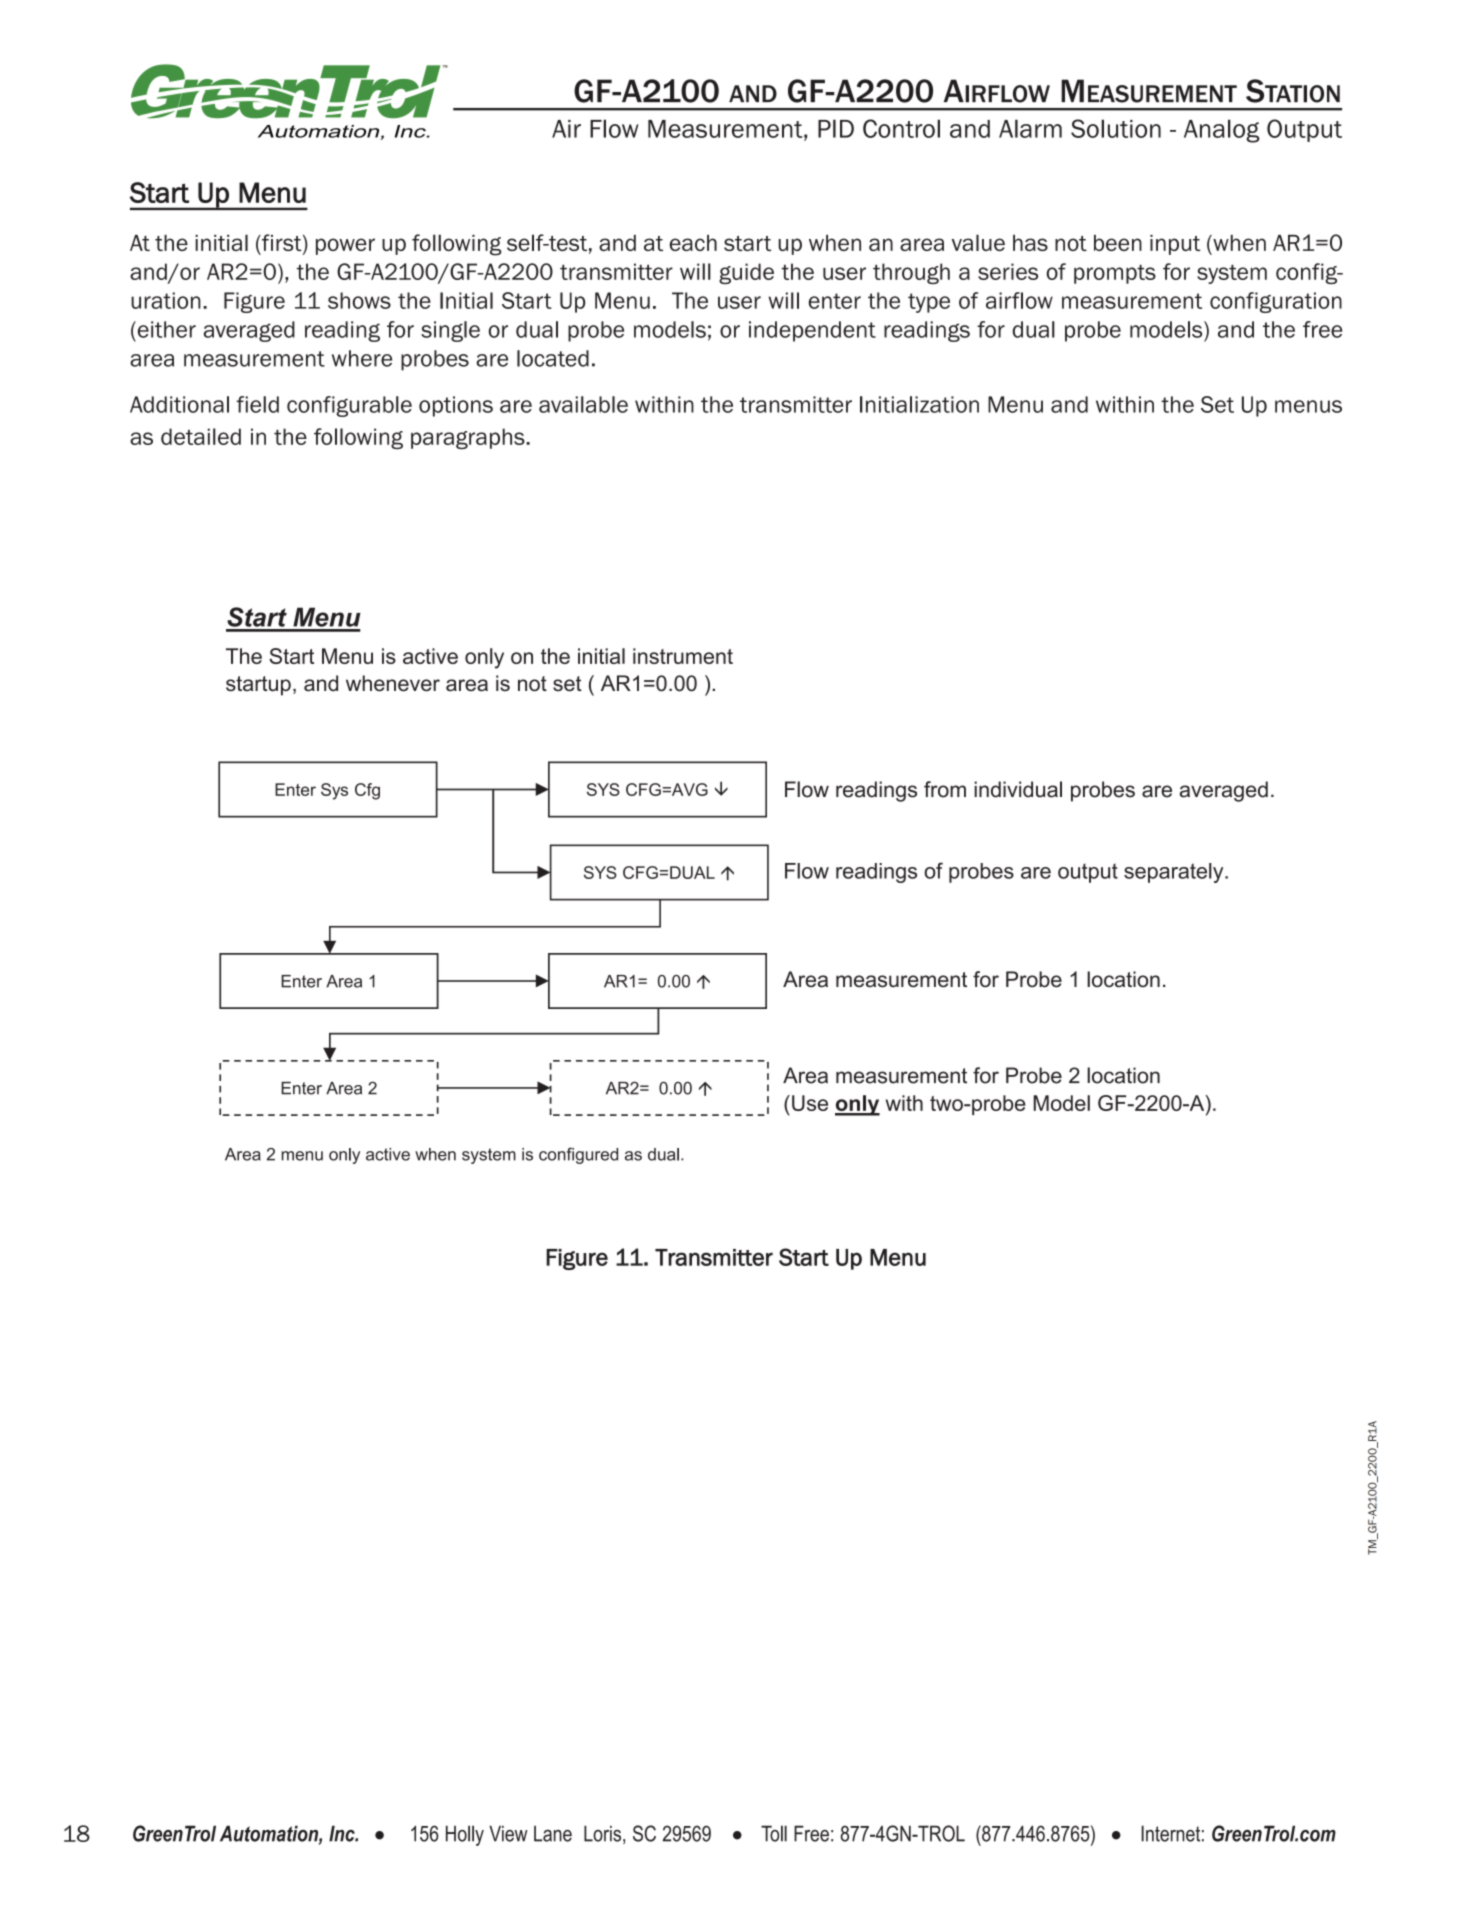 The image size is (1472, 1905). I want to click on Toll, so click(774, 1833).
